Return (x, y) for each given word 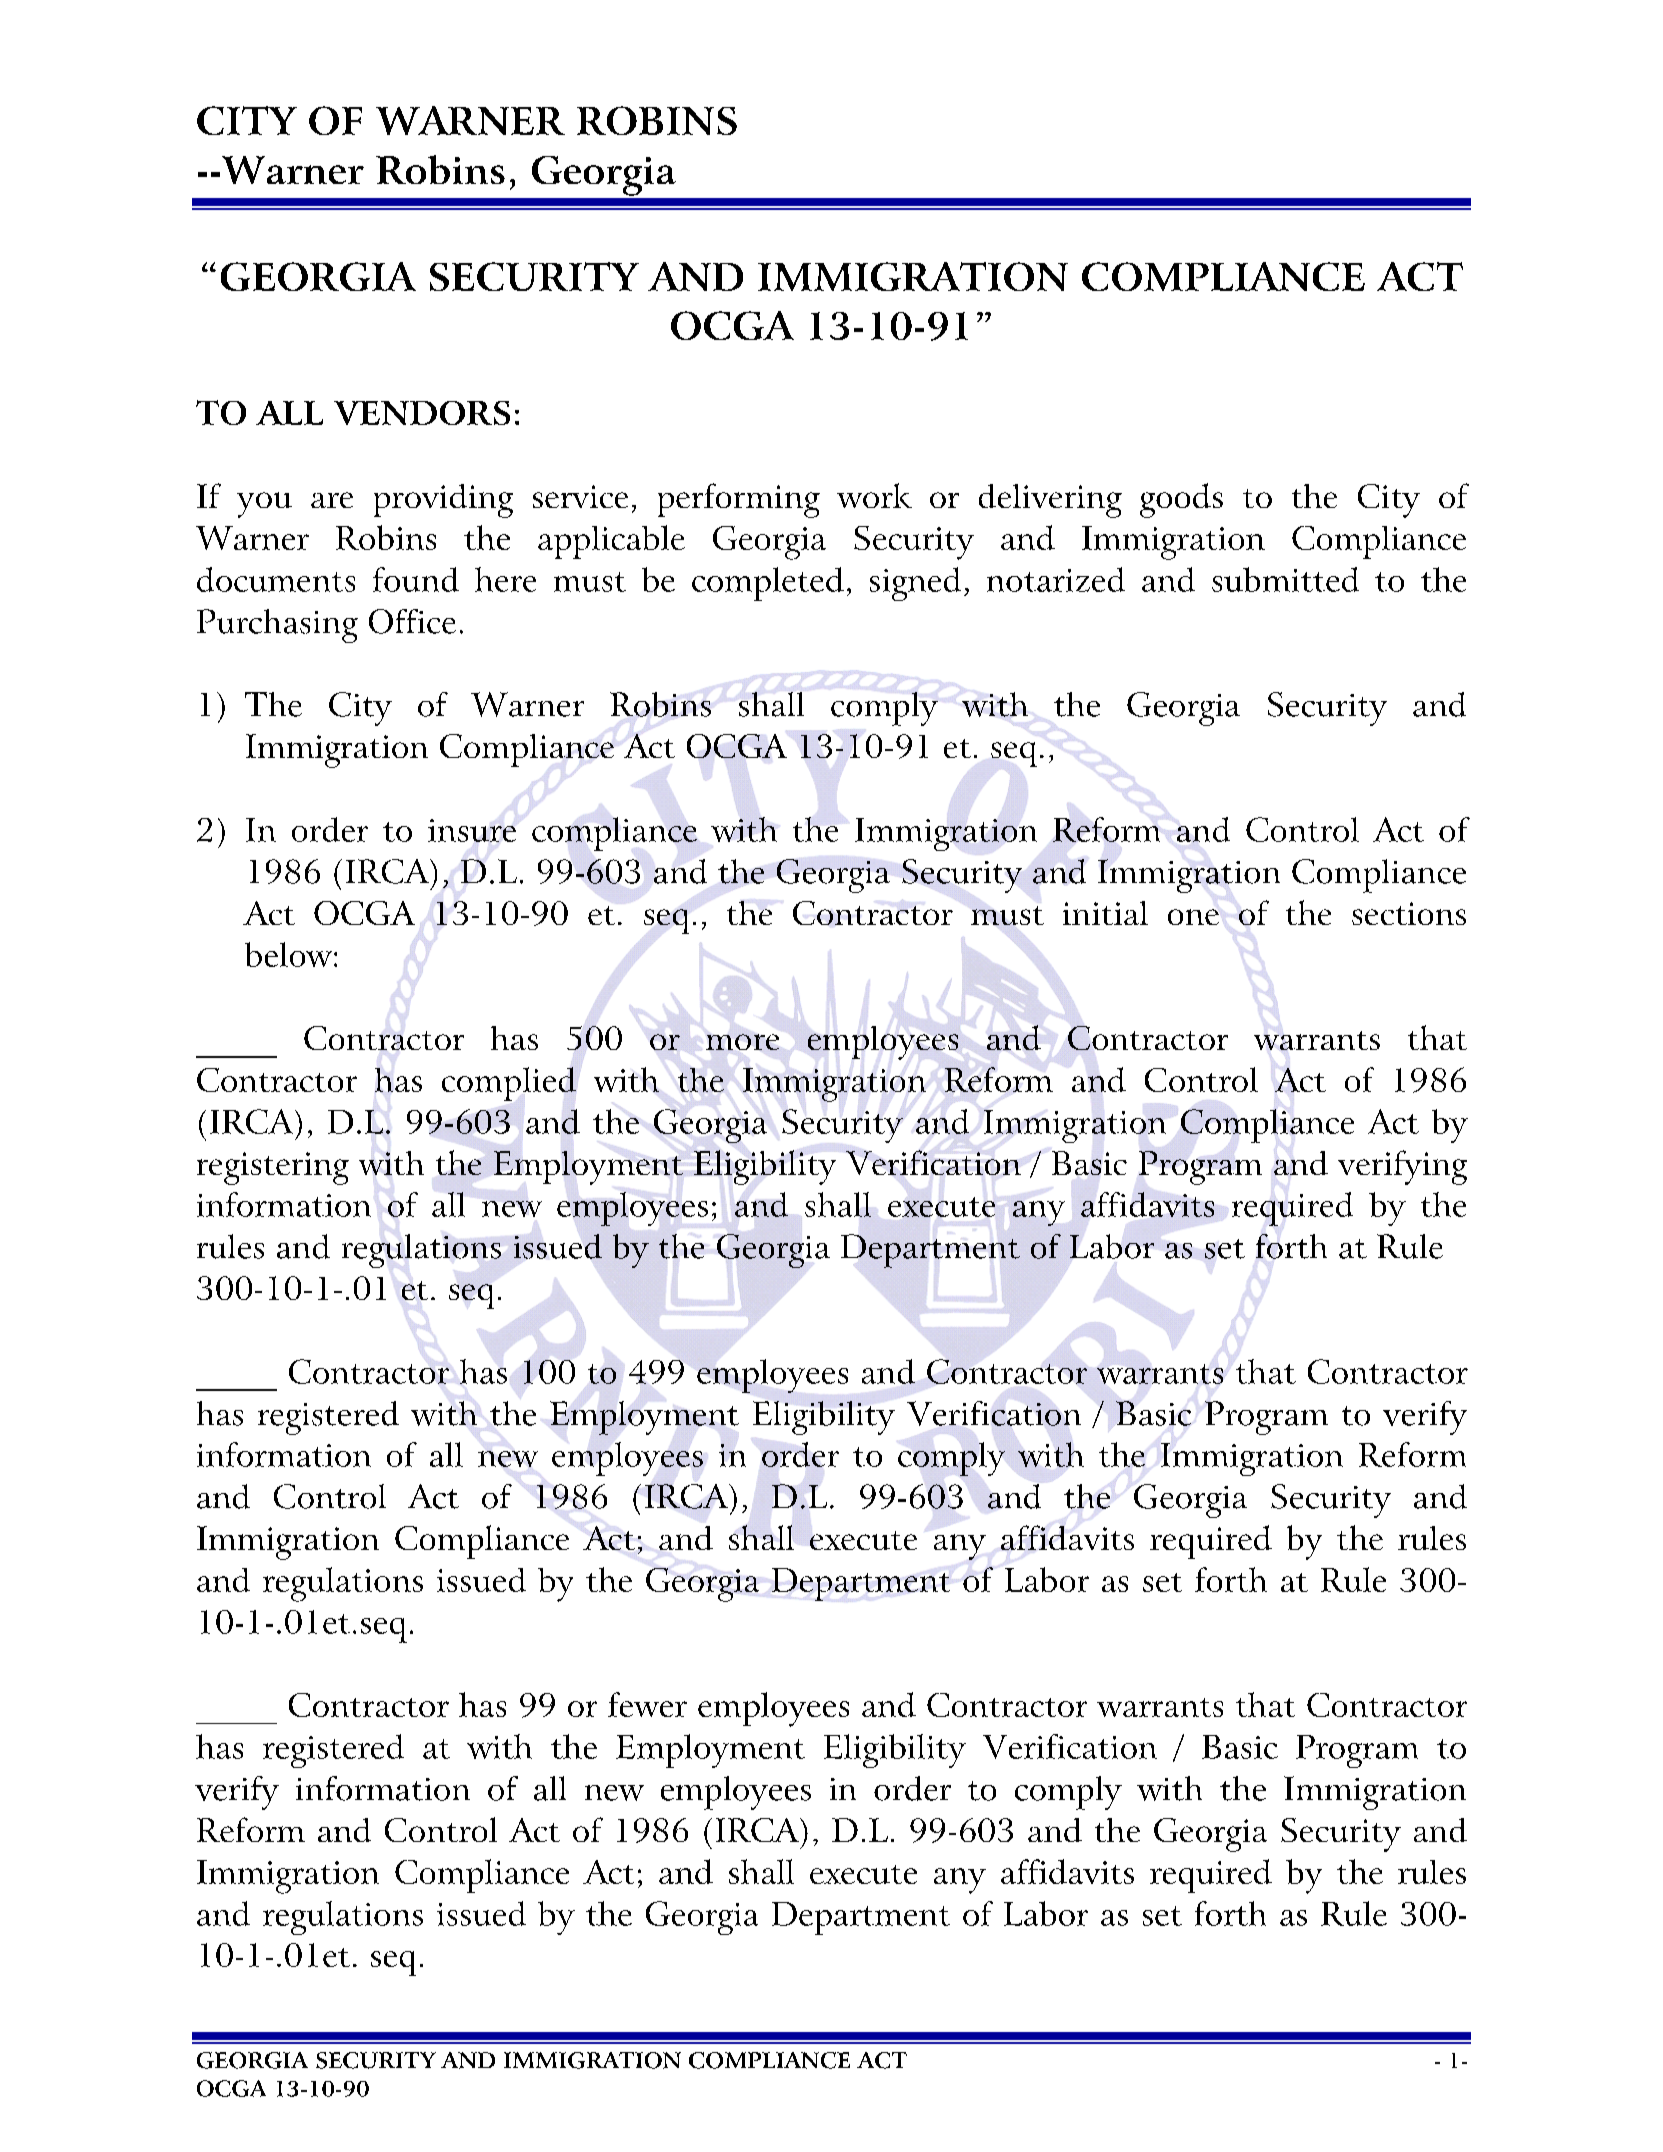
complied (509, 1084)
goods (1181, 500)
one (1193, 917)
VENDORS (422, 413)
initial (1105, 913)
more (742, 1042)
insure (472, 830)
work (874, 495)
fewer (647, 1704)
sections (1409, 913)
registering (273, 1168)
